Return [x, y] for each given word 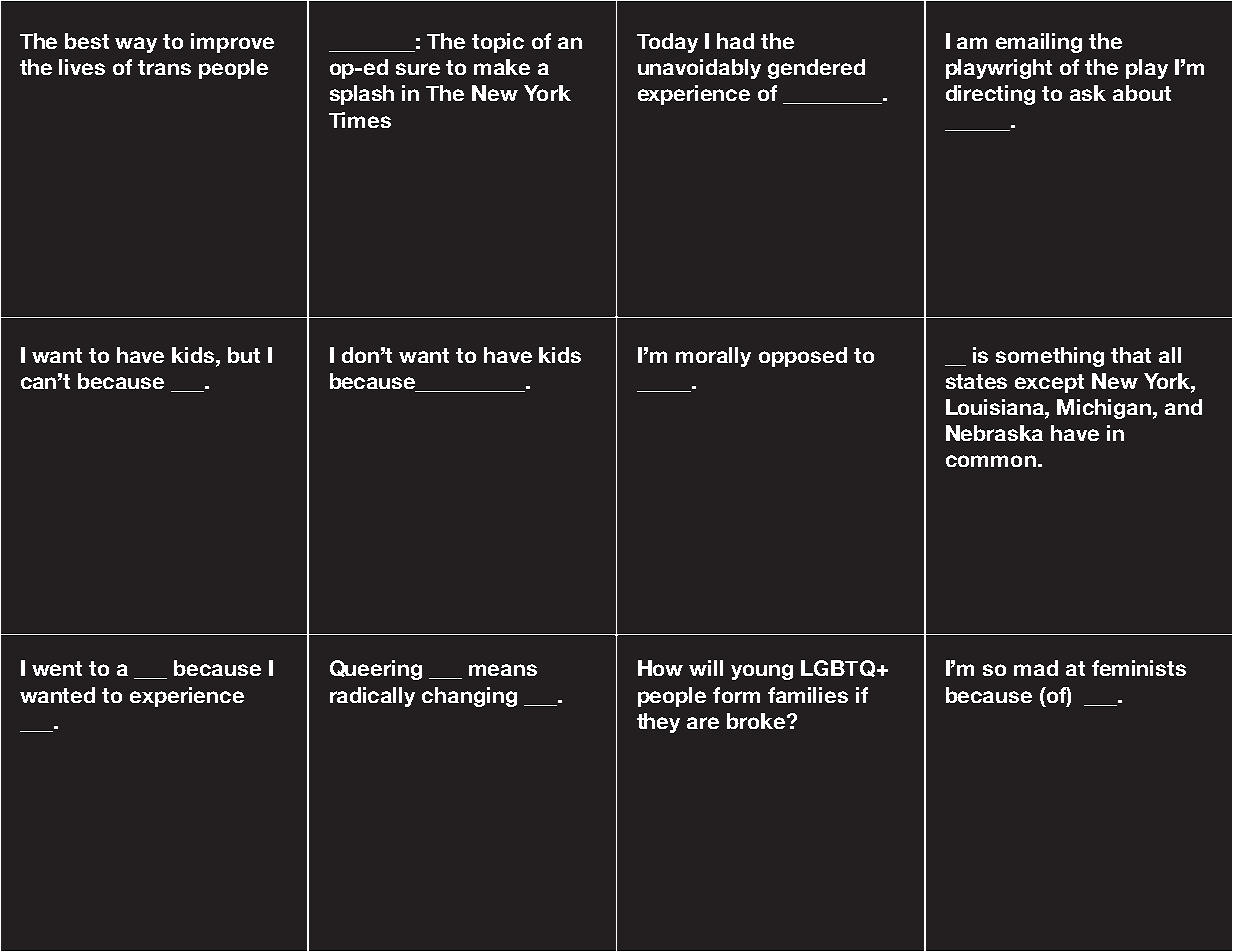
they [658, 723]
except [1049, 383]
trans [164, 67]
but [244, 355]
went [57, 668]
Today [667, 43]
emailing [1039, 43]
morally [713, 357]
